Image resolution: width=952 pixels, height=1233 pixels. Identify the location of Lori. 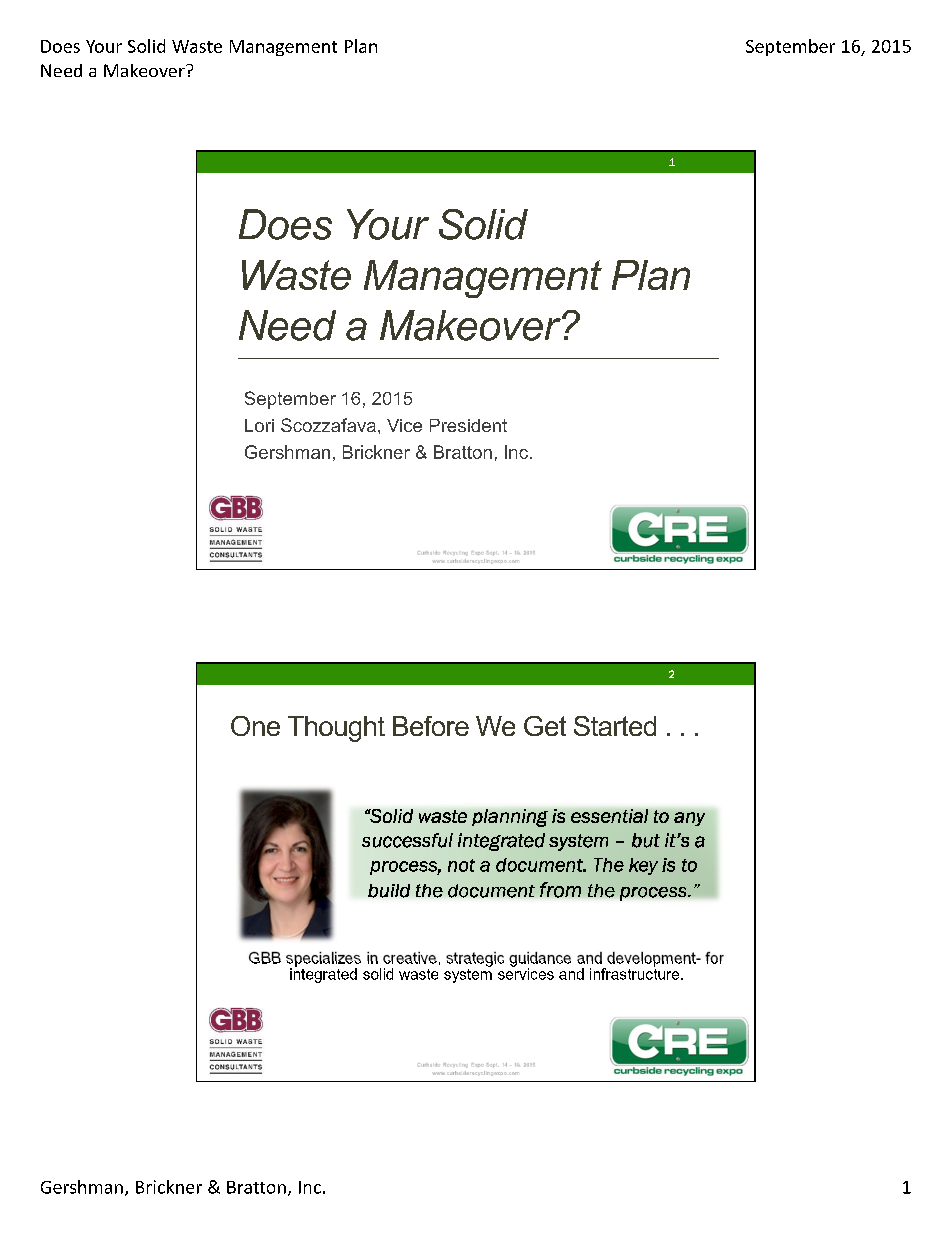
(259, 425).
